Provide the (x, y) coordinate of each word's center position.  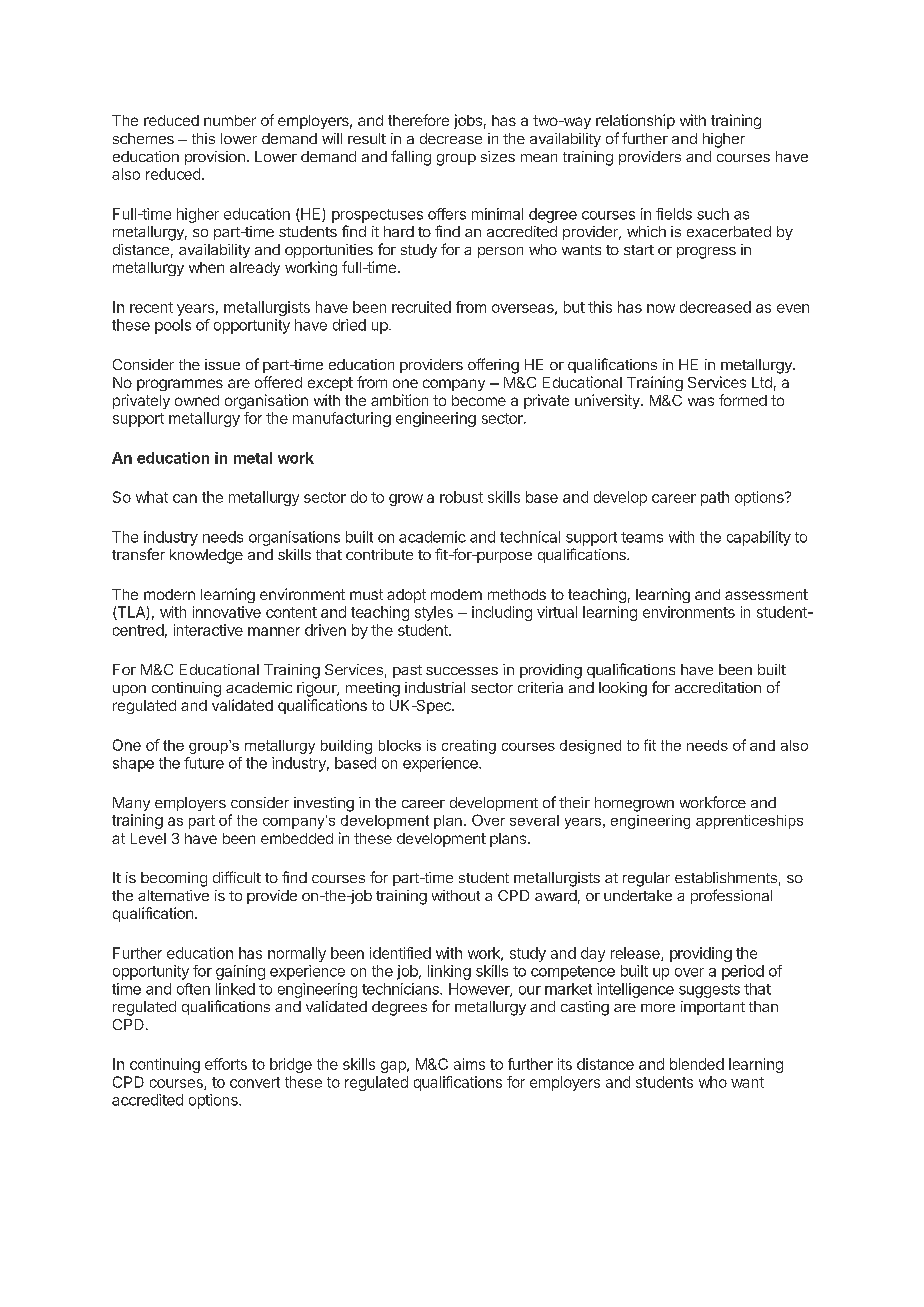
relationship (635, 121)
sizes (498, 156)
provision (215, 158)
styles (434, 613)
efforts (226, 1064)
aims (469, 1064)
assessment (766, 594)
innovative (227, 612)
